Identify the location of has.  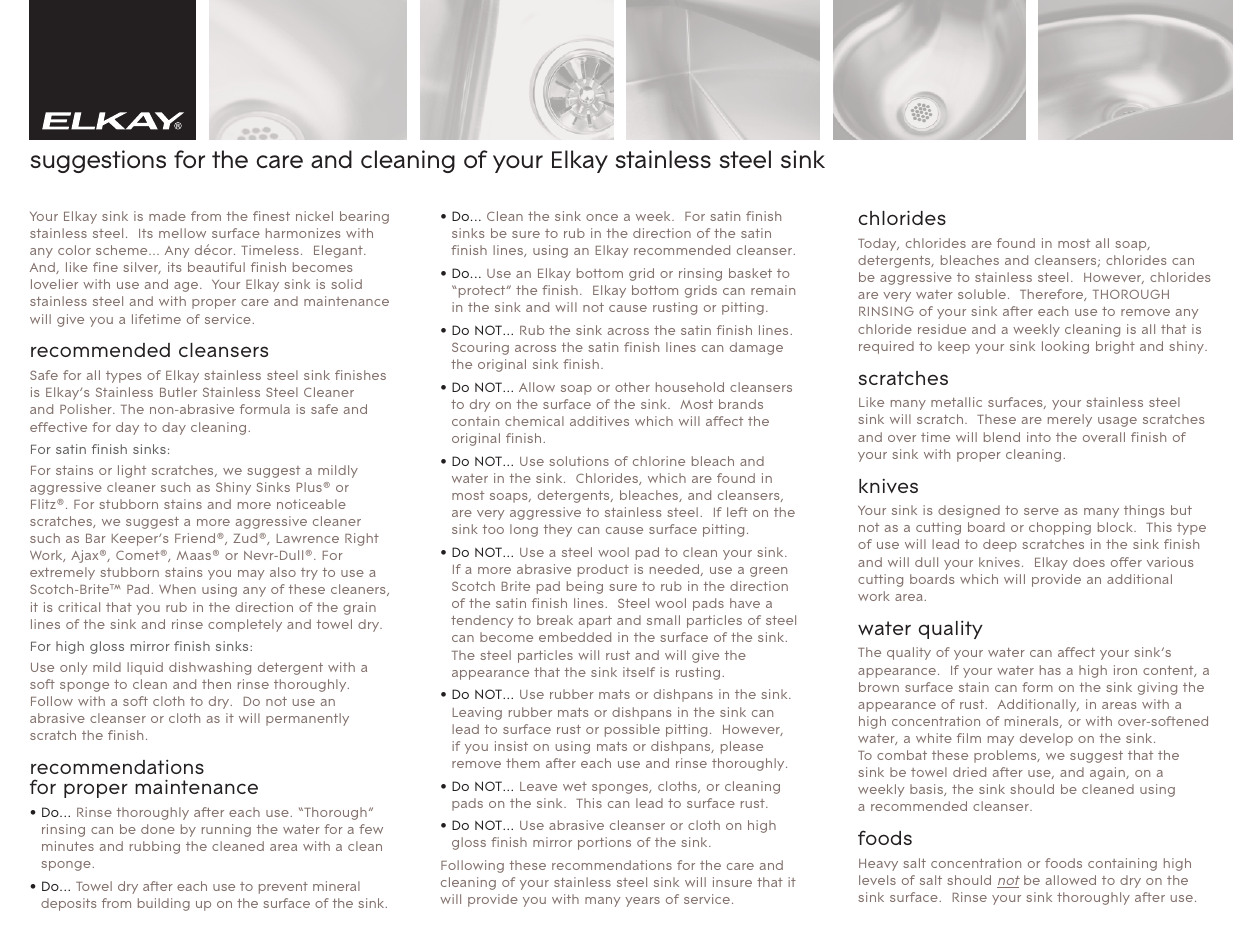
(1050, 670).
